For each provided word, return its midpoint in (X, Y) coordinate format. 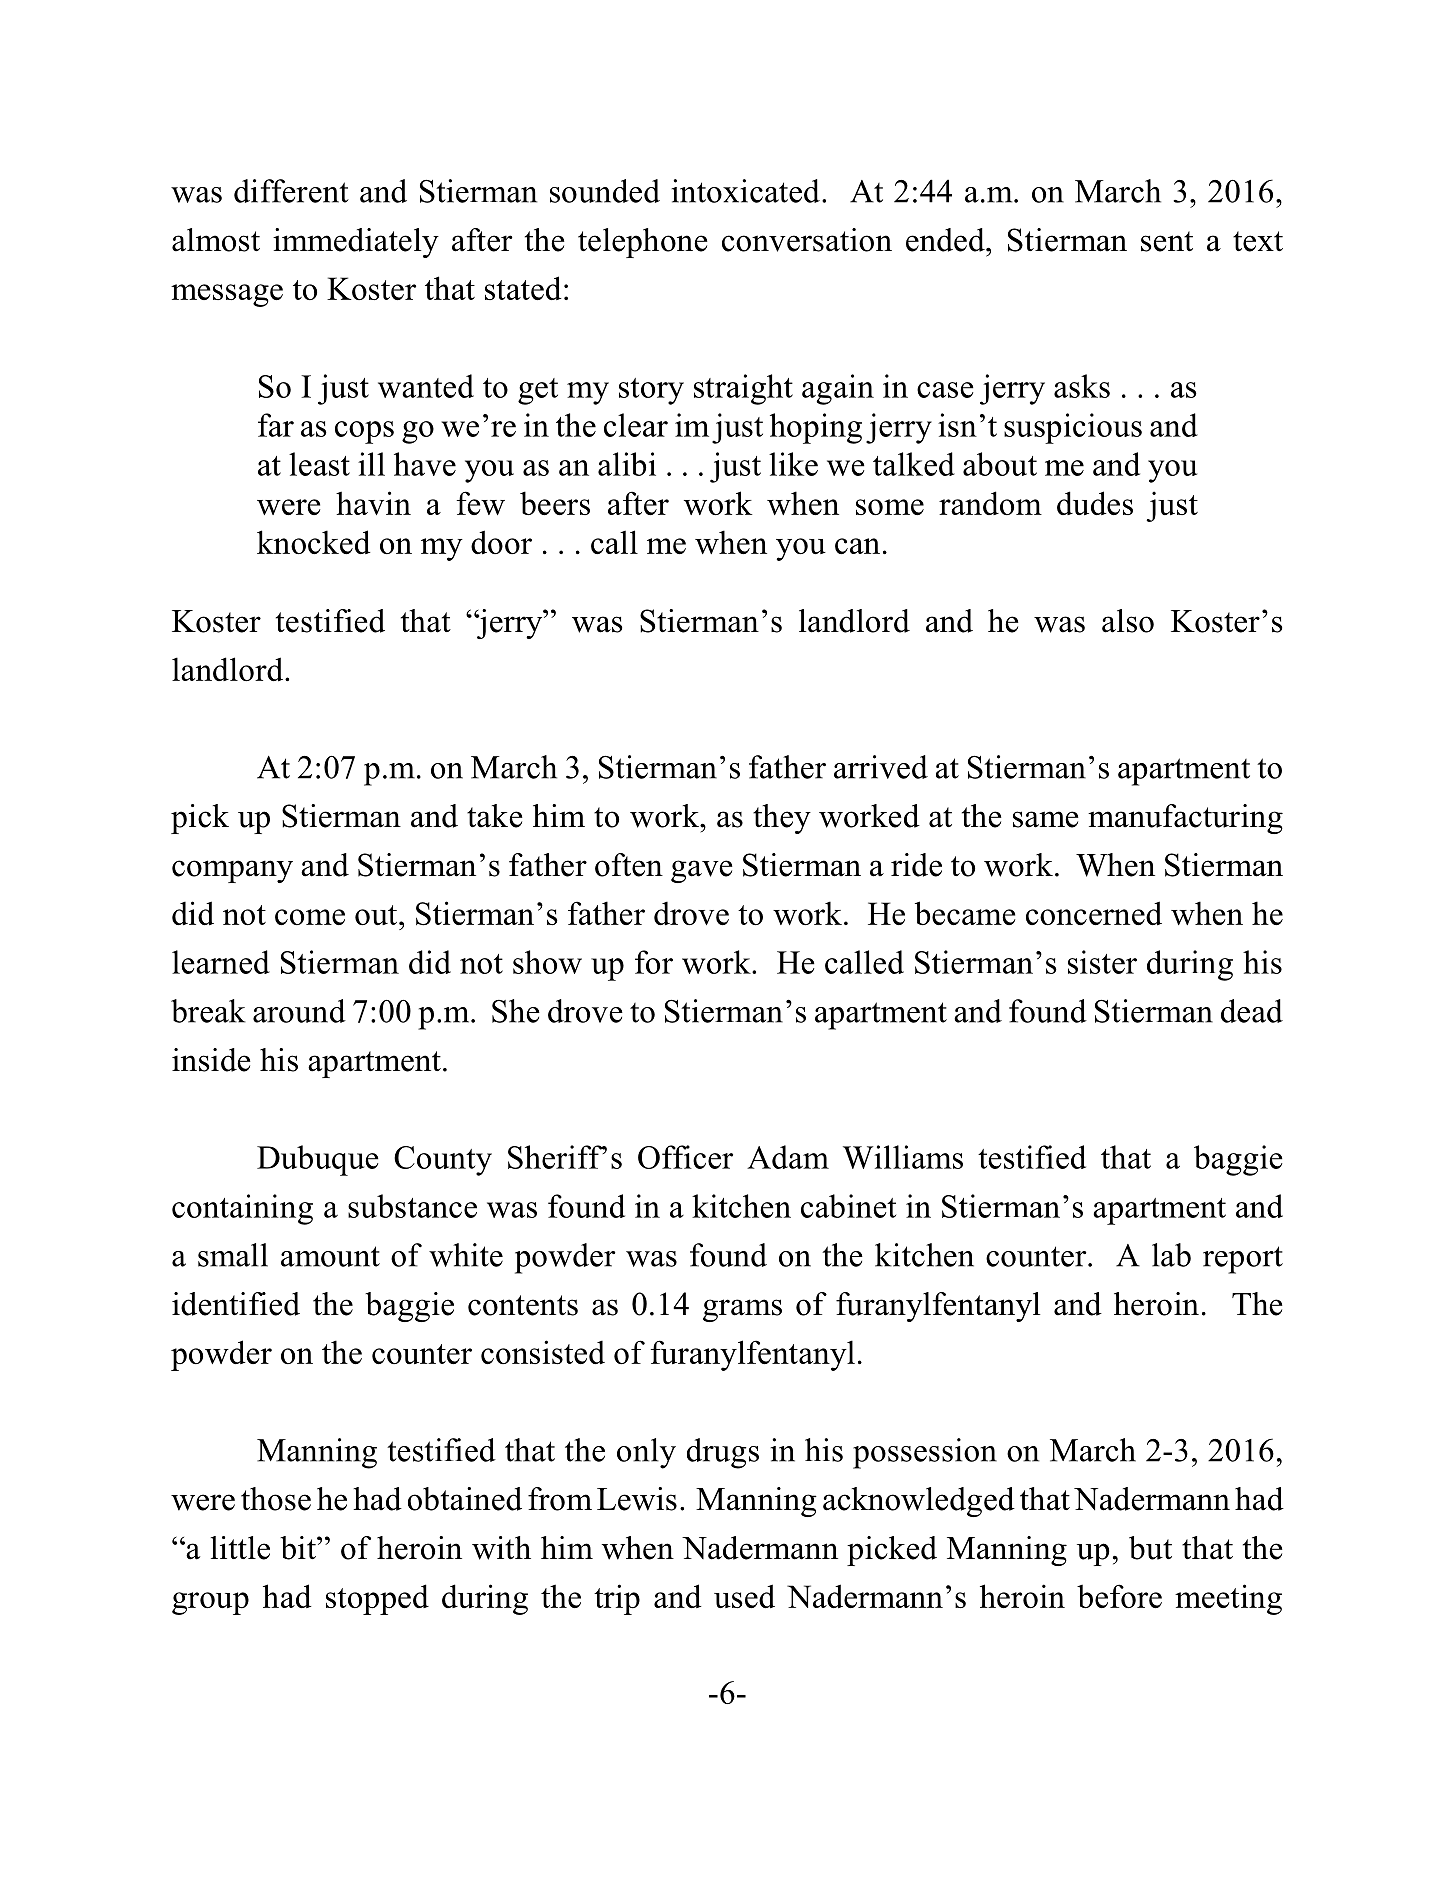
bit (299, 1548)
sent (1167, 241)
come (310, 917)
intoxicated (746, 191)
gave (702, 871)
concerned (1094, 913)
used (744, 1596)
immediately (356, 243)
